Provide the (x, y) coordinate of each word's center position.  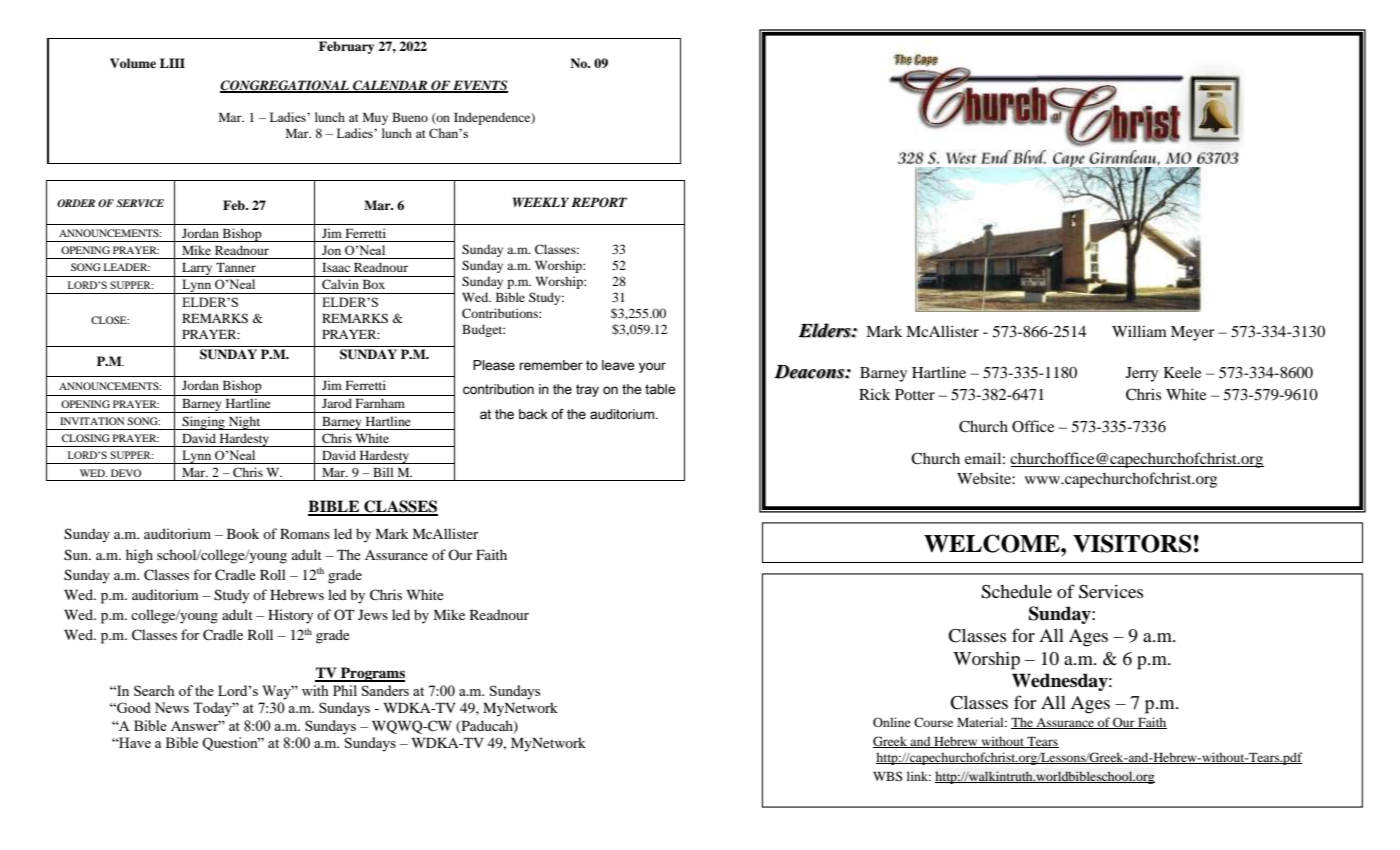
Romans (305, 534)
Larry (197, 270)
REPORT (599, 202)
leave (618, 365)
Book (243, 533)
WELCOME (993, 543)
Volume (133, 63)
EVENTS (479, 86)
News (172, 707)
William (1139, 331)
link (919, 776)
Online (892, 722)
